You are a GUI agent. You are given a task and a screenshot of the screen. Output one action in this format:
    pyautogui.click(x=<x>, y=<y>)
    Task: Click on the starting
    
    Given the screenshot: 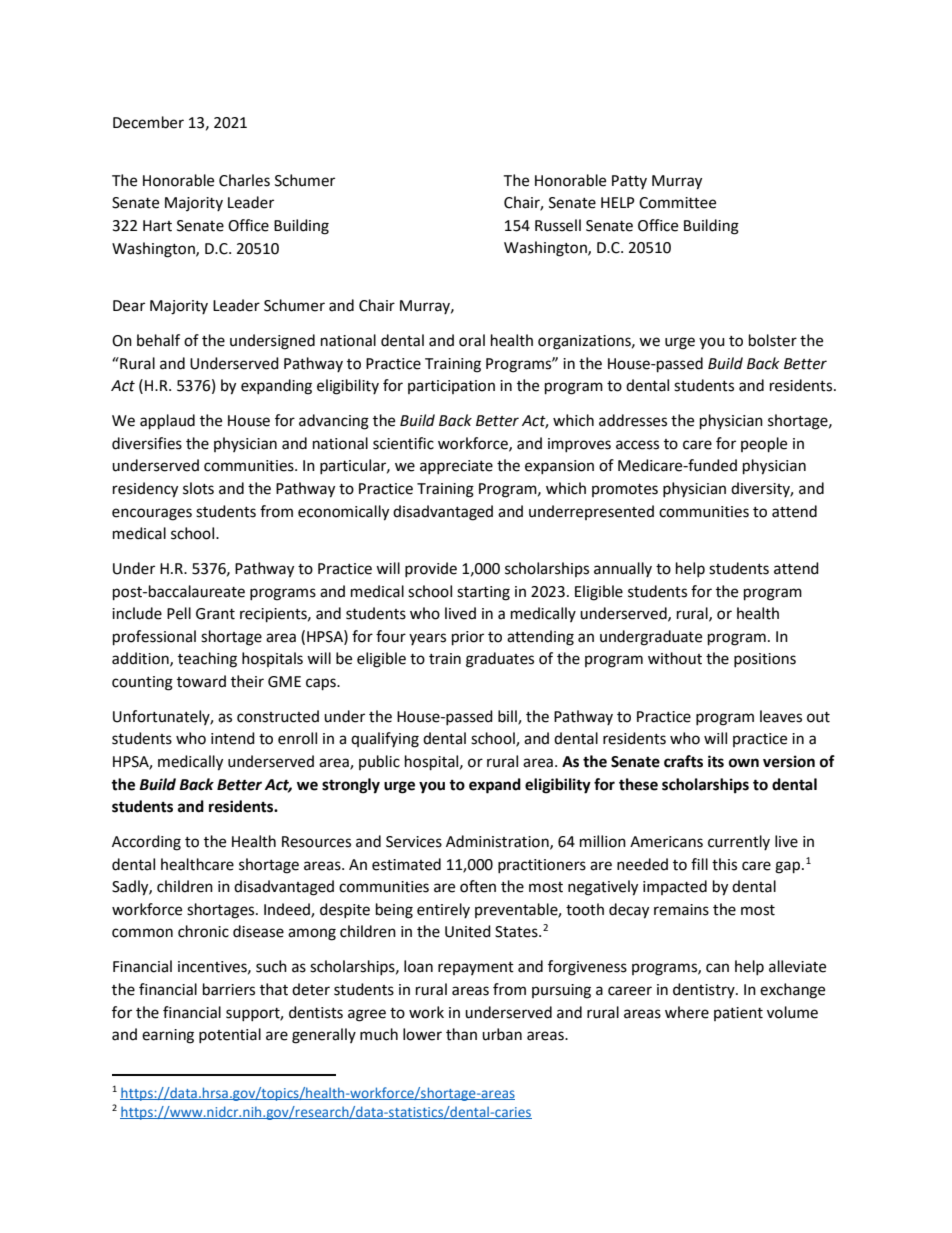 What is the action you would take?
    pyautogui.click(x=483, y=593)
